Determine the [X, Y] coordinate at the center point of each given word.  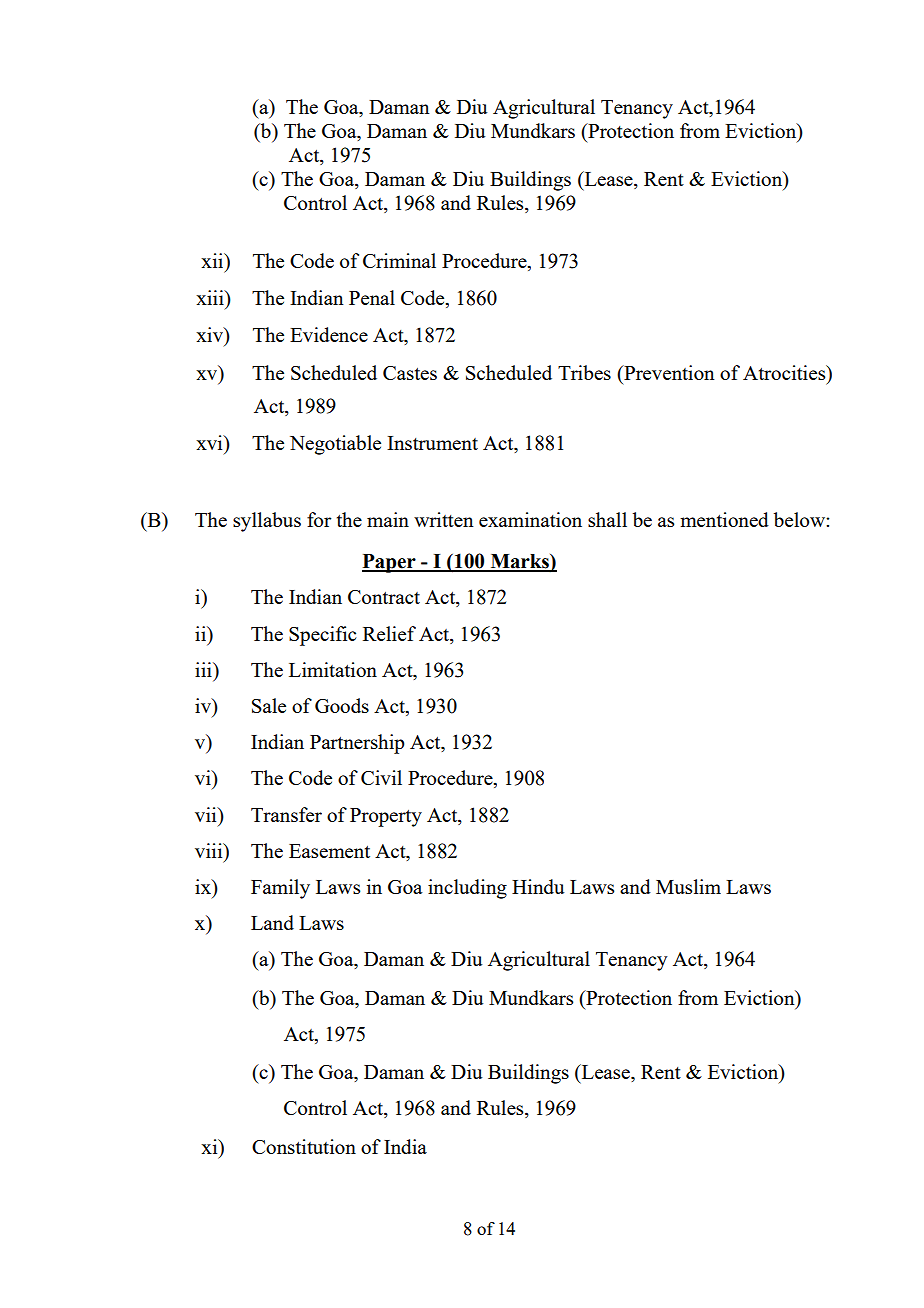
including [467, 889]
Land [272, 922]
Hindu [538, 886]
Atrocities [785, 372]
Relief [389, 633]
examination [530, 519]
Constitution [304, 1146]
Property [386, 817]
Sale [269, 705]
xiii [211, 297]
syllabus [267, 522]
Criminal [399, 260]
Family [280, 889]
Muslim [688, 886]
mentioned [724, 519]
